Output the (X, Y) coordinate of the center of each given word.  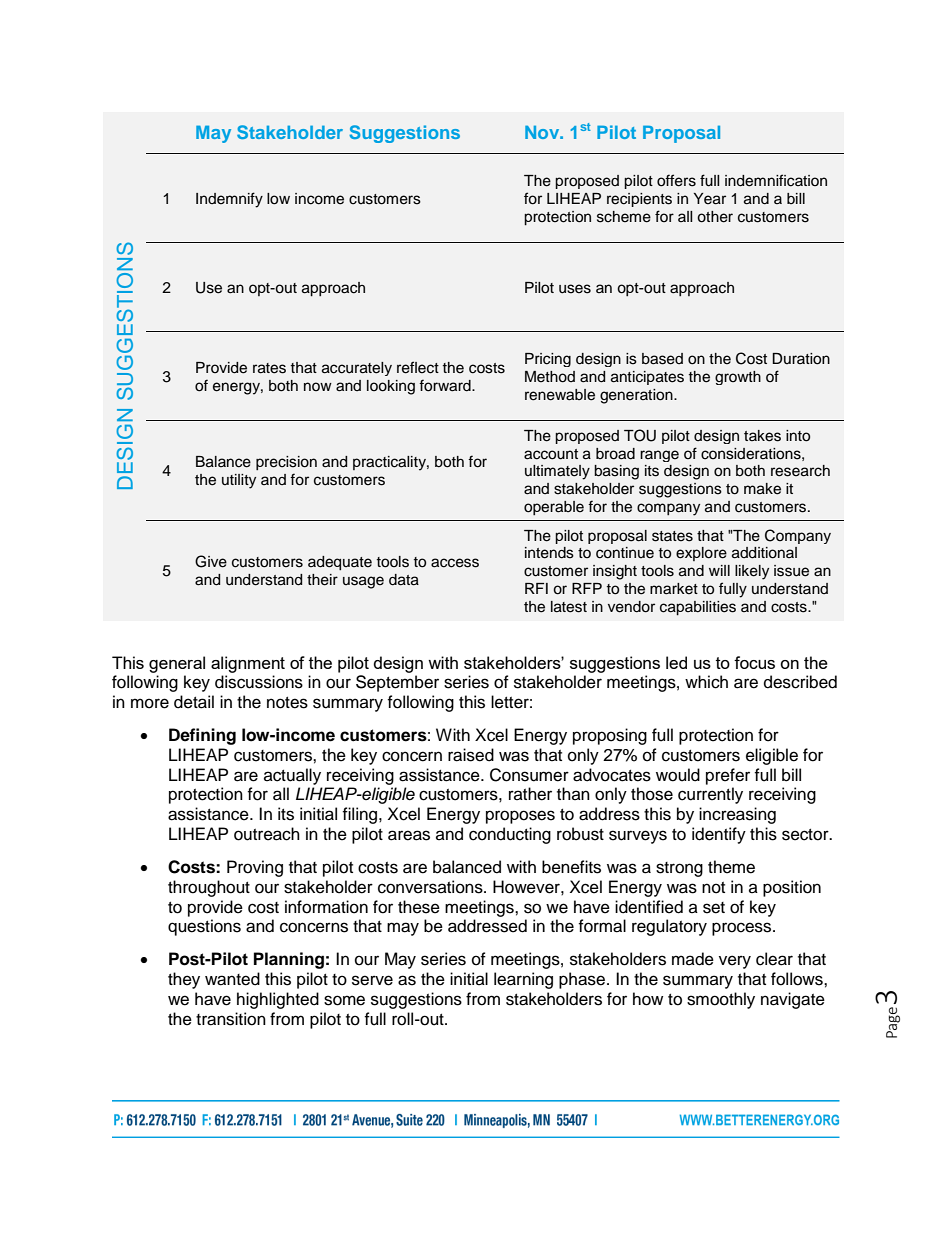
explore (701, 554)
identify (719, 835)
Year (710, 199)
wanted (232, 979)
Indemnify (229, 200)
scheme (624, 217)
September (397, 683)
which (706, 682)
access (455, 563)
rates (269, 368)
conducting (510, 835)
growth (738, 378)
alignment (248, 664)
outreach (267, 834)
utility (239, 481)
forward (446, 385)
